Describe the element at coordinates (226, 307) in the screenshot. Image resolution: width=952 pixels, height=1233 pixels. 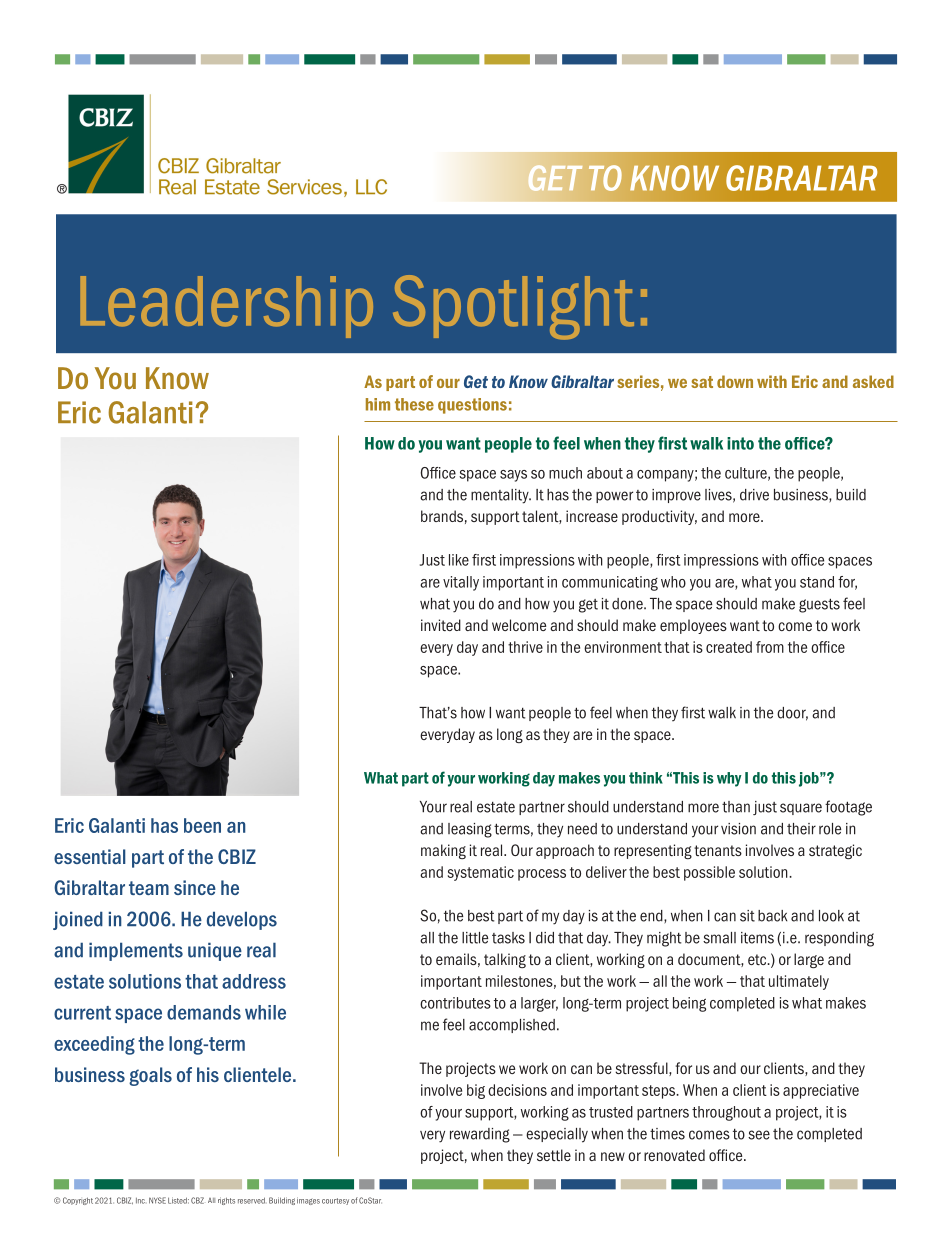
I see `Leadership` at that location.
